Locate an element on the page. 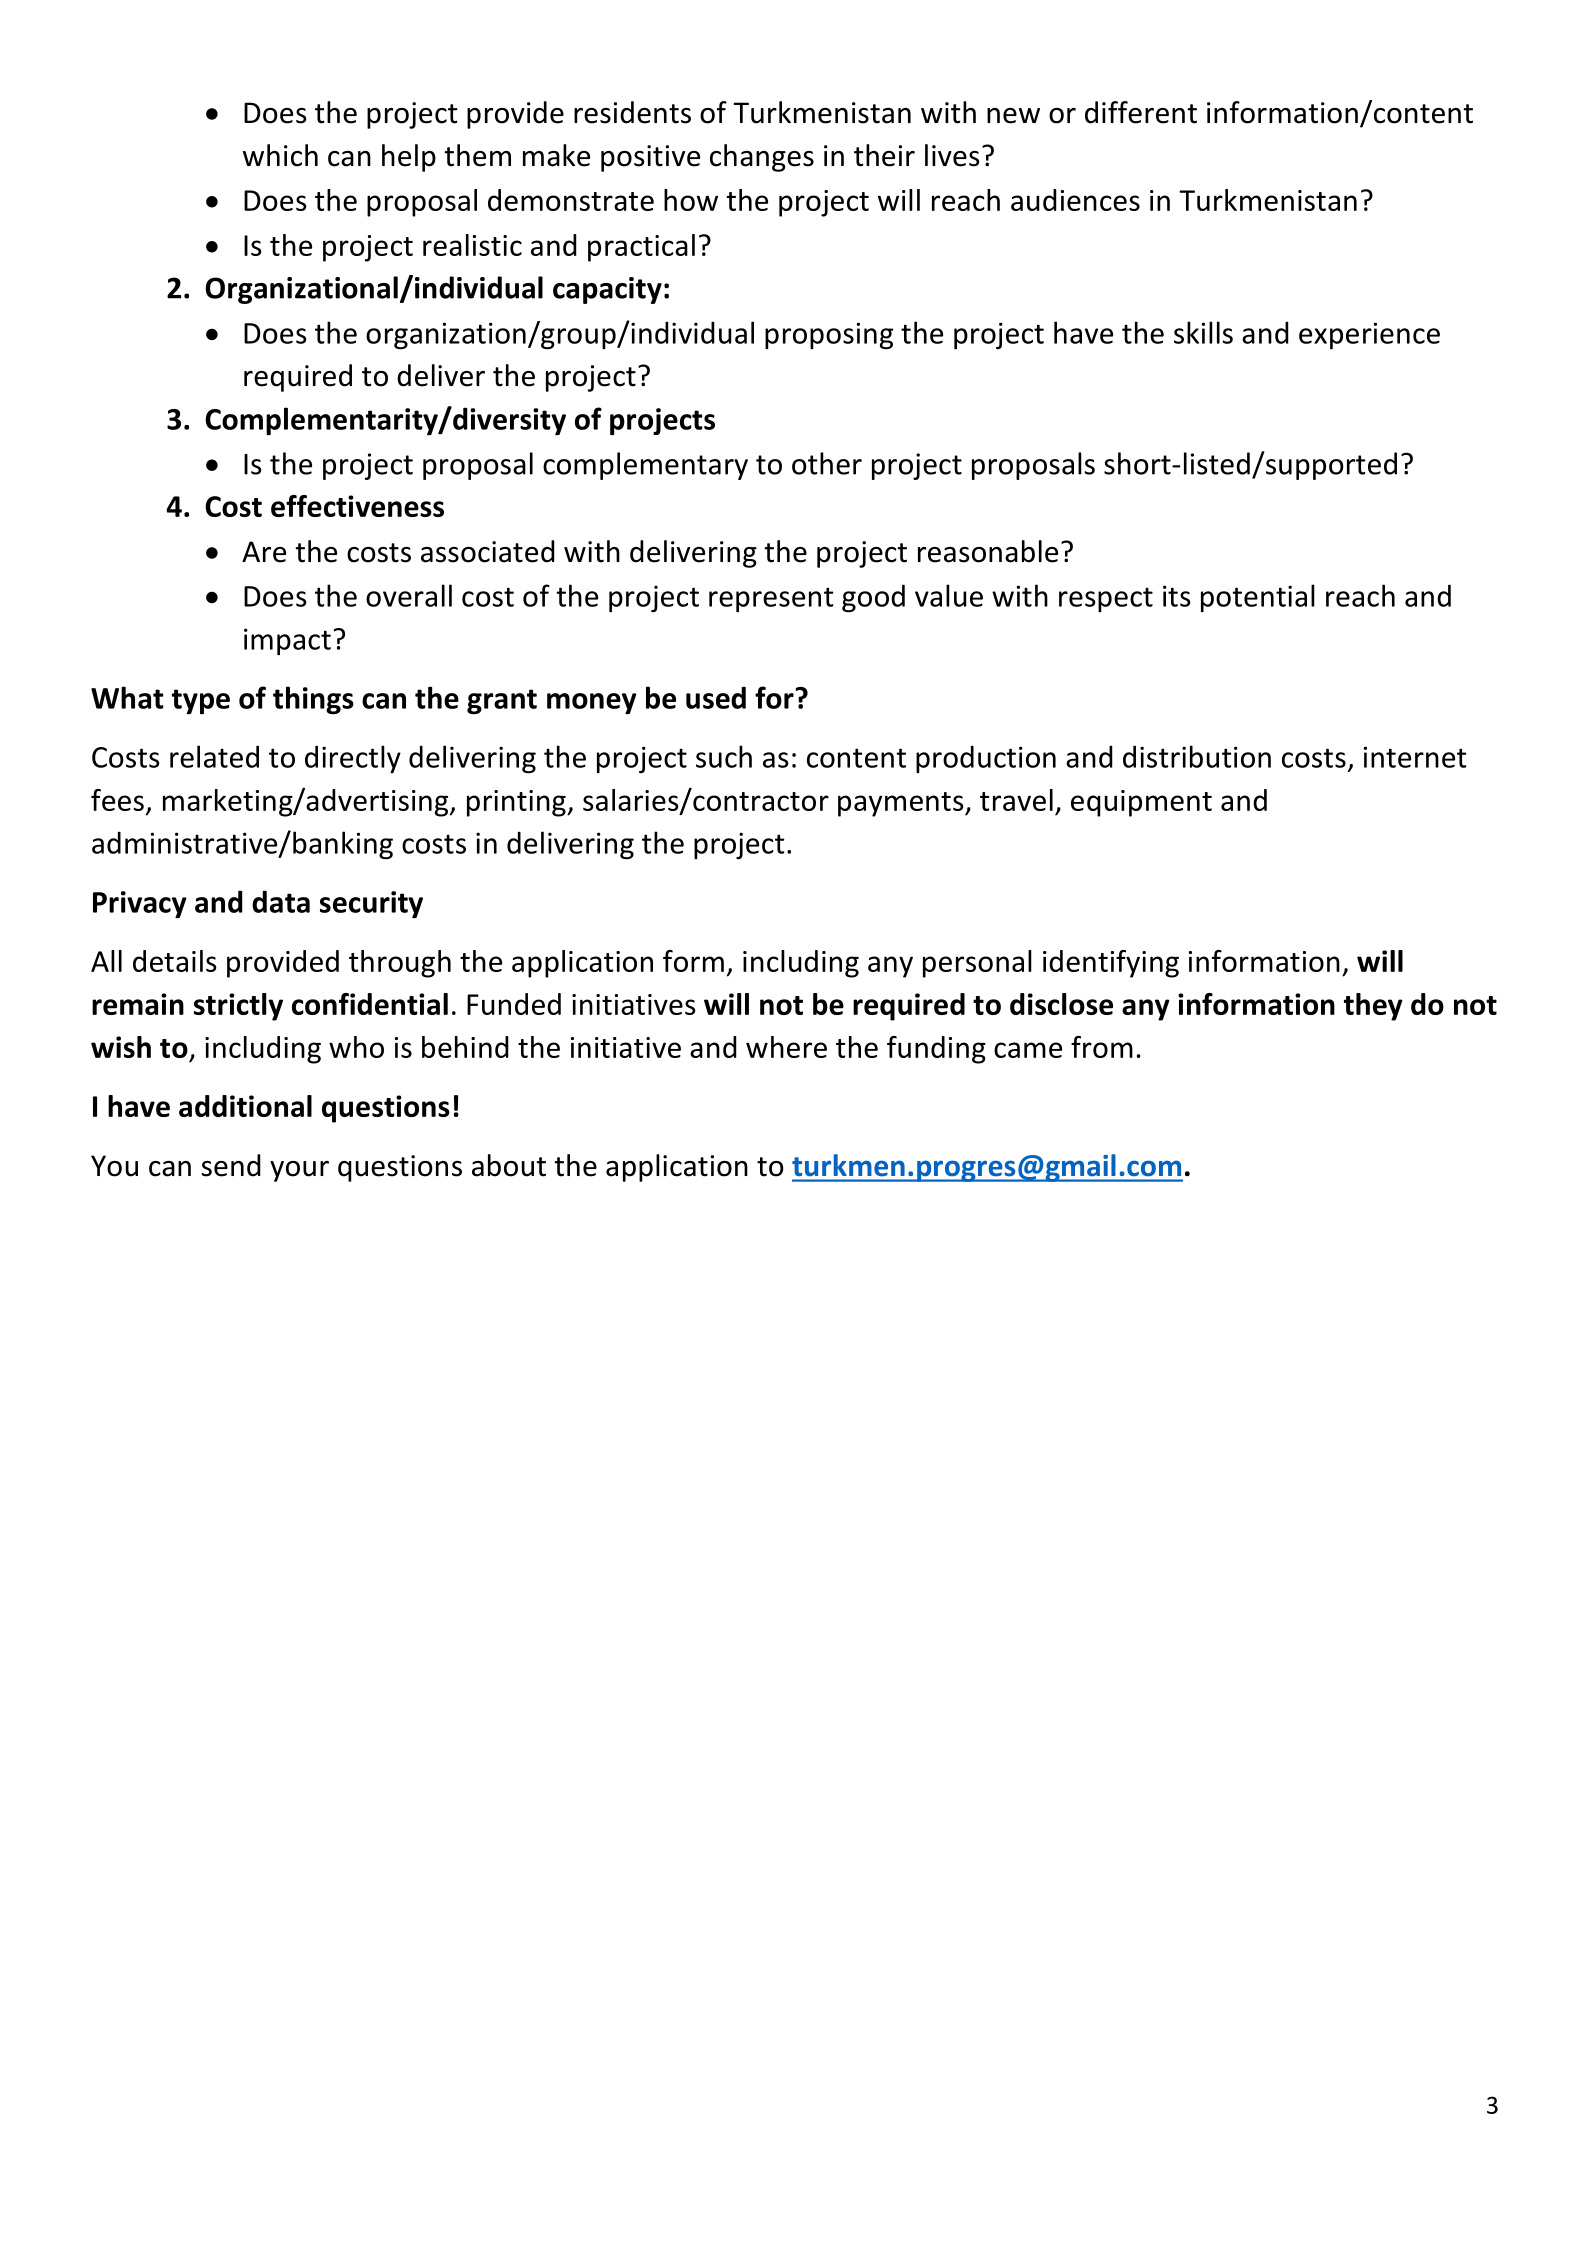 This page has height=2248, width=1590. different is located at coordinates (1141, 112).
